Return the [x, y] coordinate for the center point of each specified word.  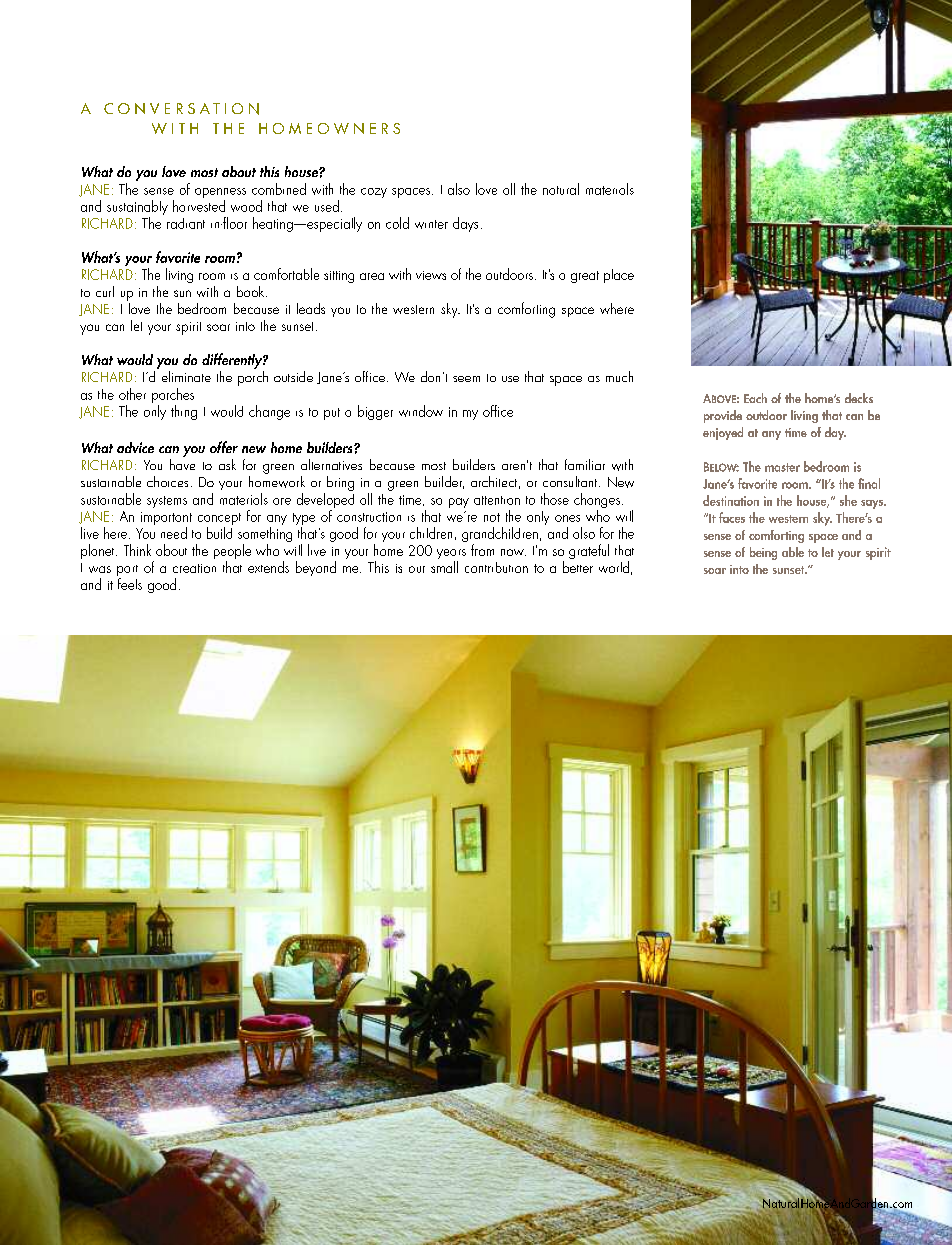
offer [224, 447]
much [619, 376]
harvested [199, 206]
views [431, 275]
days [465, 224]
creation [194, 568]
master [782, 467]
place [619, 276]
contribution [496, 567]
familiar [585, 464]
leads [311, 308]
